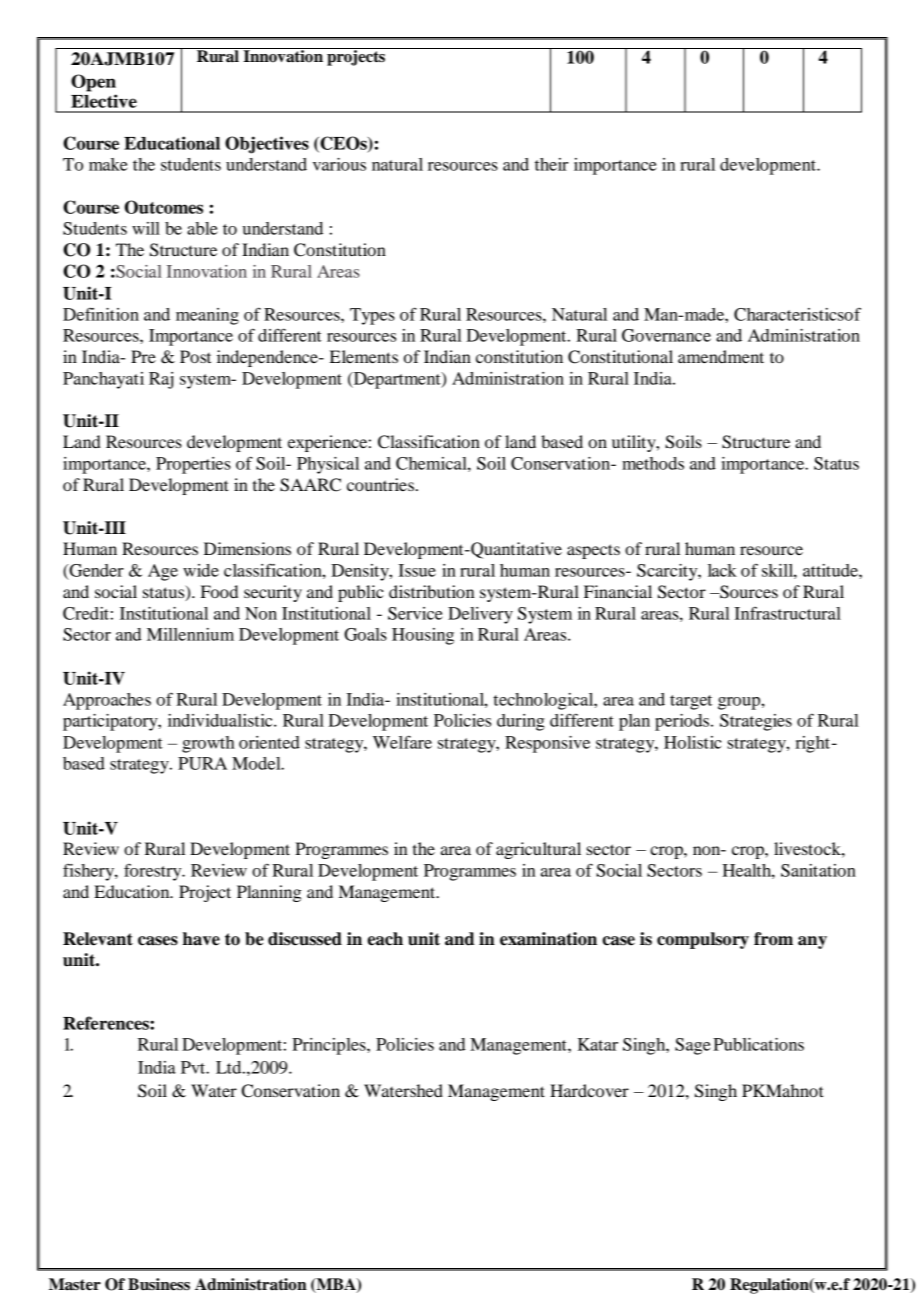 The image size is (924, 1307). I want to click on forestry, so click(154, 872).
